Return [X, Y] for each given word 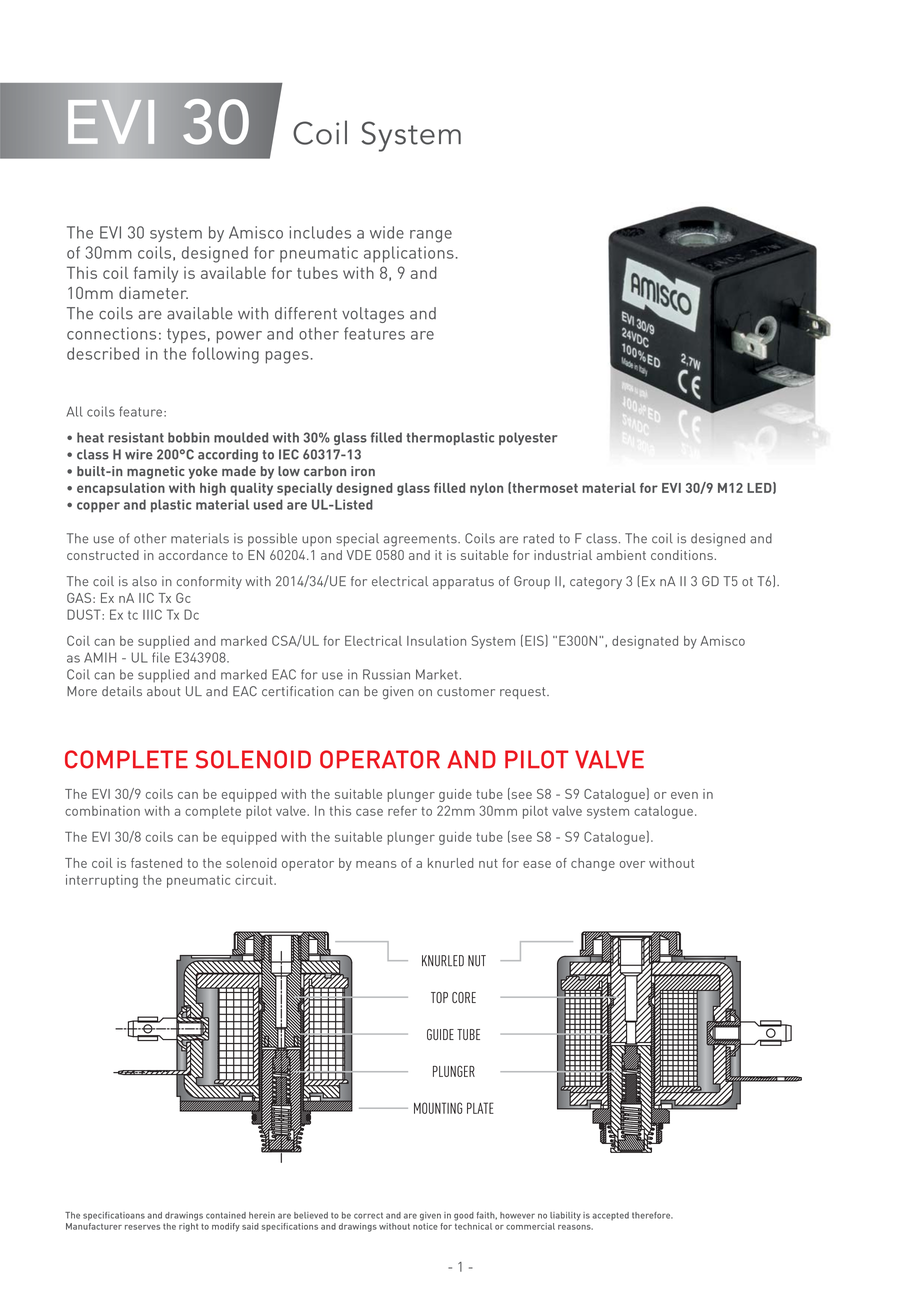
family [156, 274]
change [593, 864]
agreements [421, 540]
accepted [610, 1216]
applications [409, 254]
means [376, 864]
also [144, 581]
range [431, 236]
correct [368, 1215]
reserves [142, 1227]
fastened [156, 863]
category [596, 583]
